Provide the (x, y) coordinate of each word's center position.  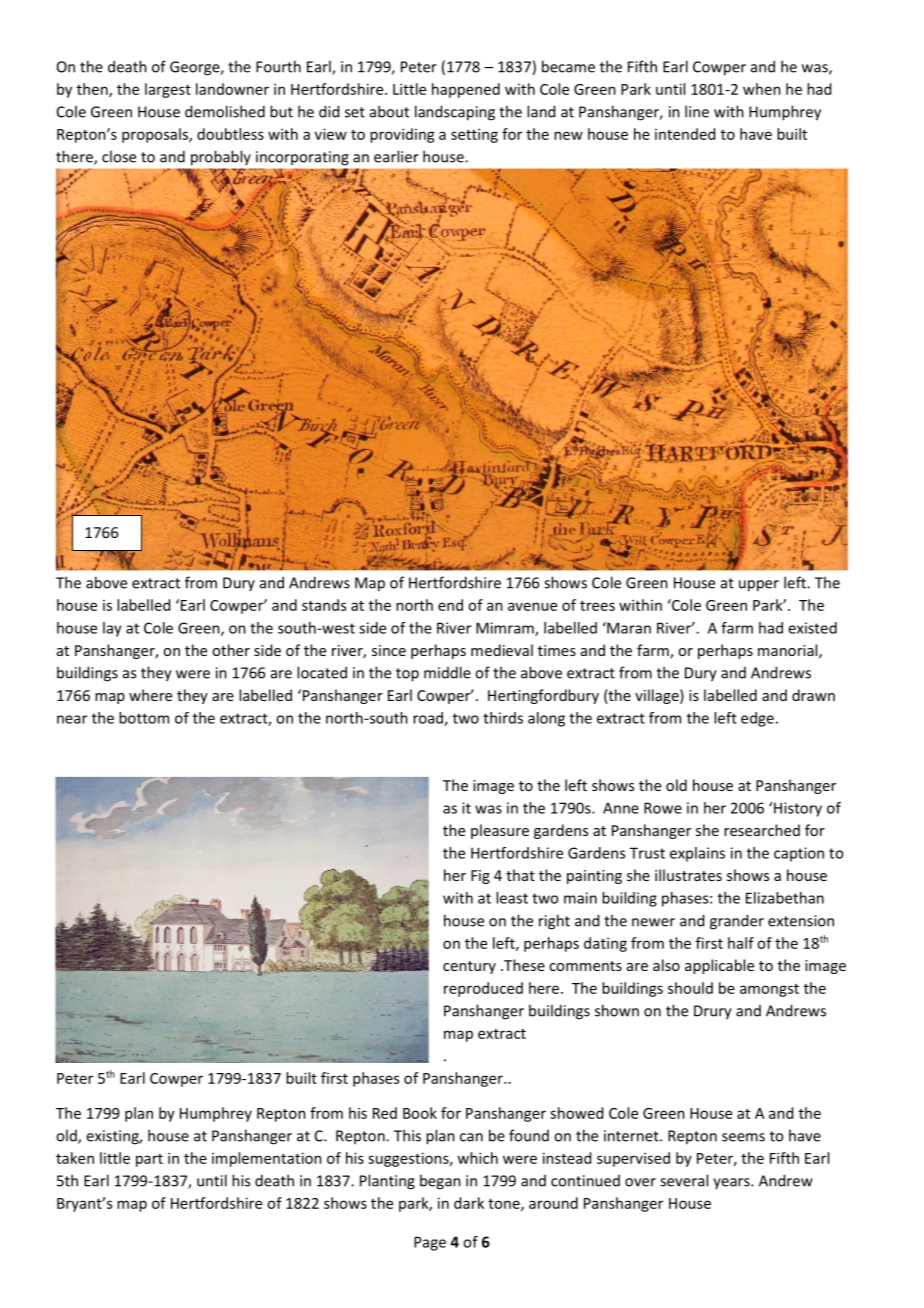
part (149, 1160)
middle (447, 672)
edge (757, 719)
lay (112, 629)
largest (168, 90)
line (697, 111)
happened (466, 90)
